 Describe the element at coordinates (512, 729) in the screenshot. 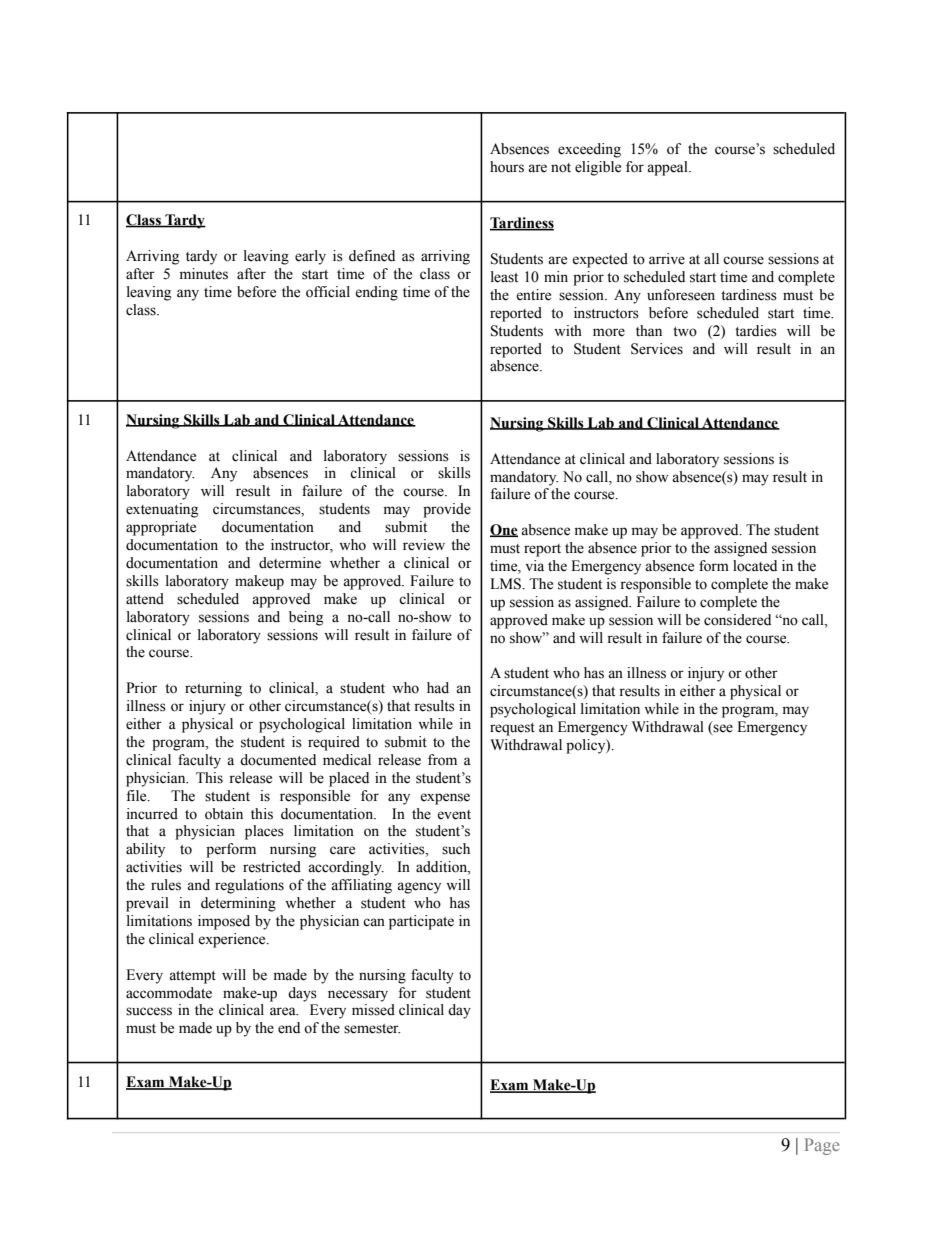

I see `request` at that location.
